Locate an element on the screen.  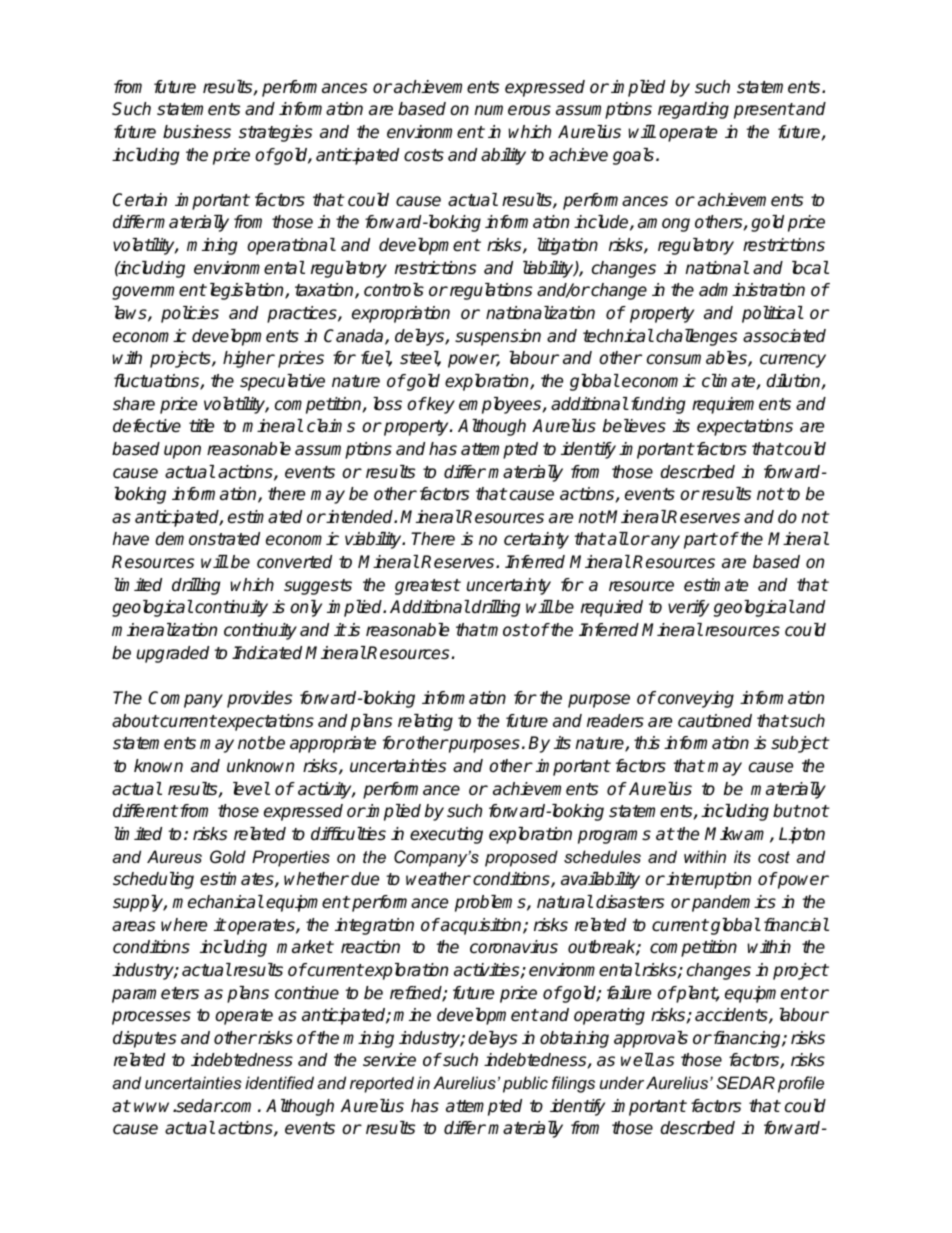
approvals is located at coordinates (651, 1039).
